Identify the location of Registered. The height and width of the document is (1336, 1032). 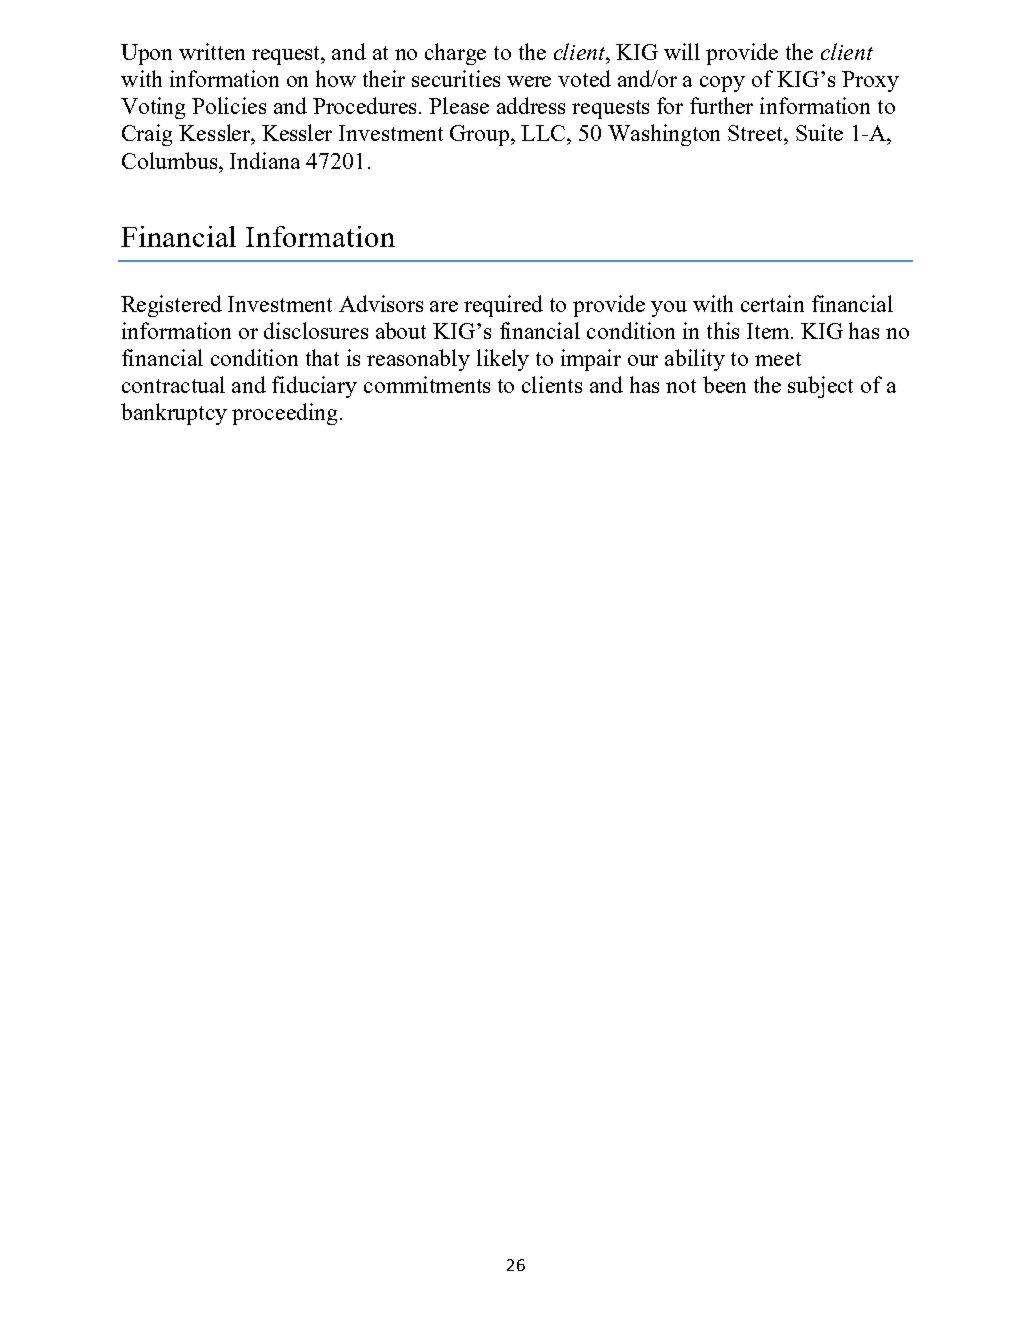
(171, 306).
